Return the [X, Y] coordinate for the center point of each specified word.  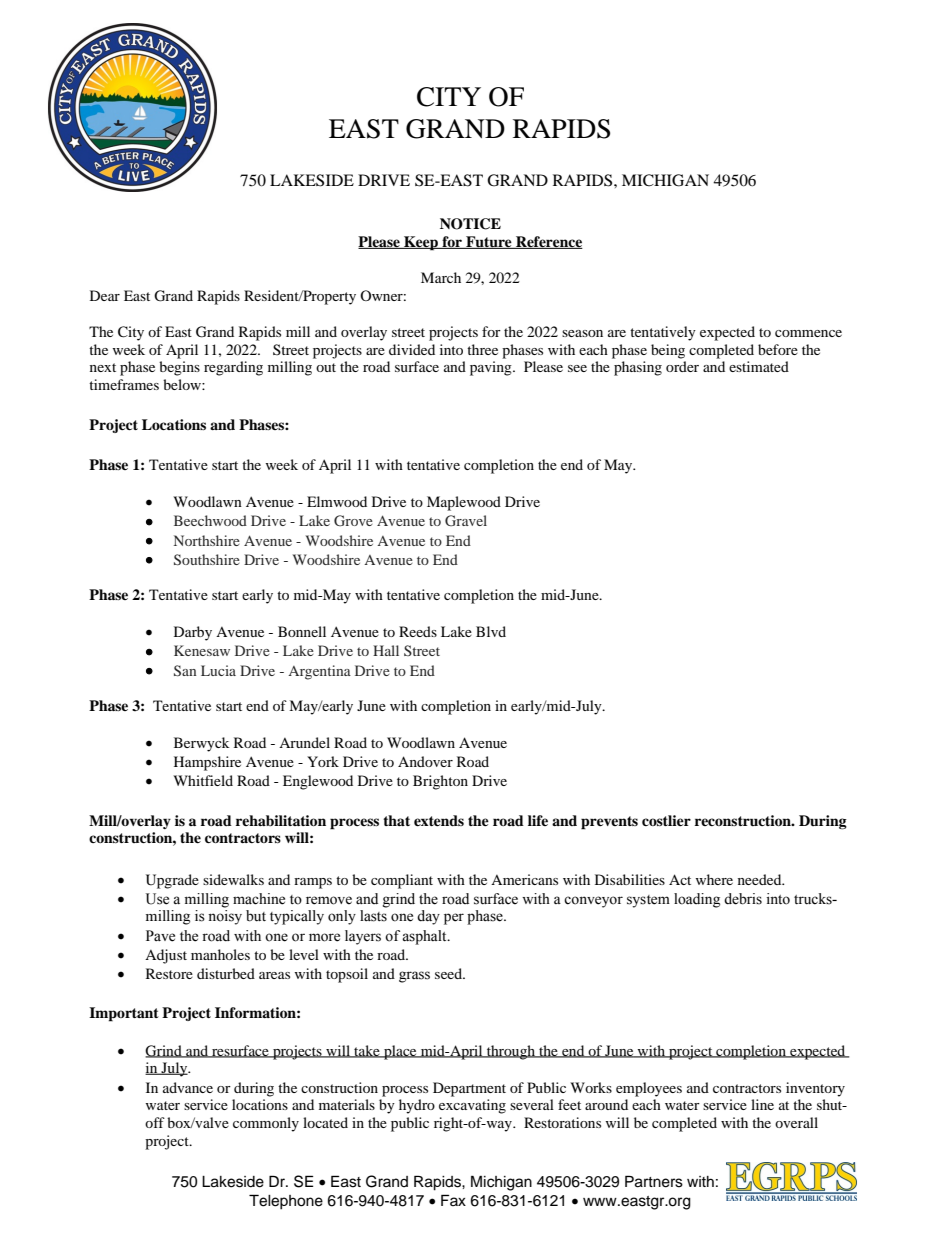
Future [489, 242]
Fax [453, 1200]
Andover [425, 761]
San [185, 670]
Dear [105, 295]
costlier [666, 820]
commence [808, 333]
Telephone [286, 1202]
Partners [654, 1181]
